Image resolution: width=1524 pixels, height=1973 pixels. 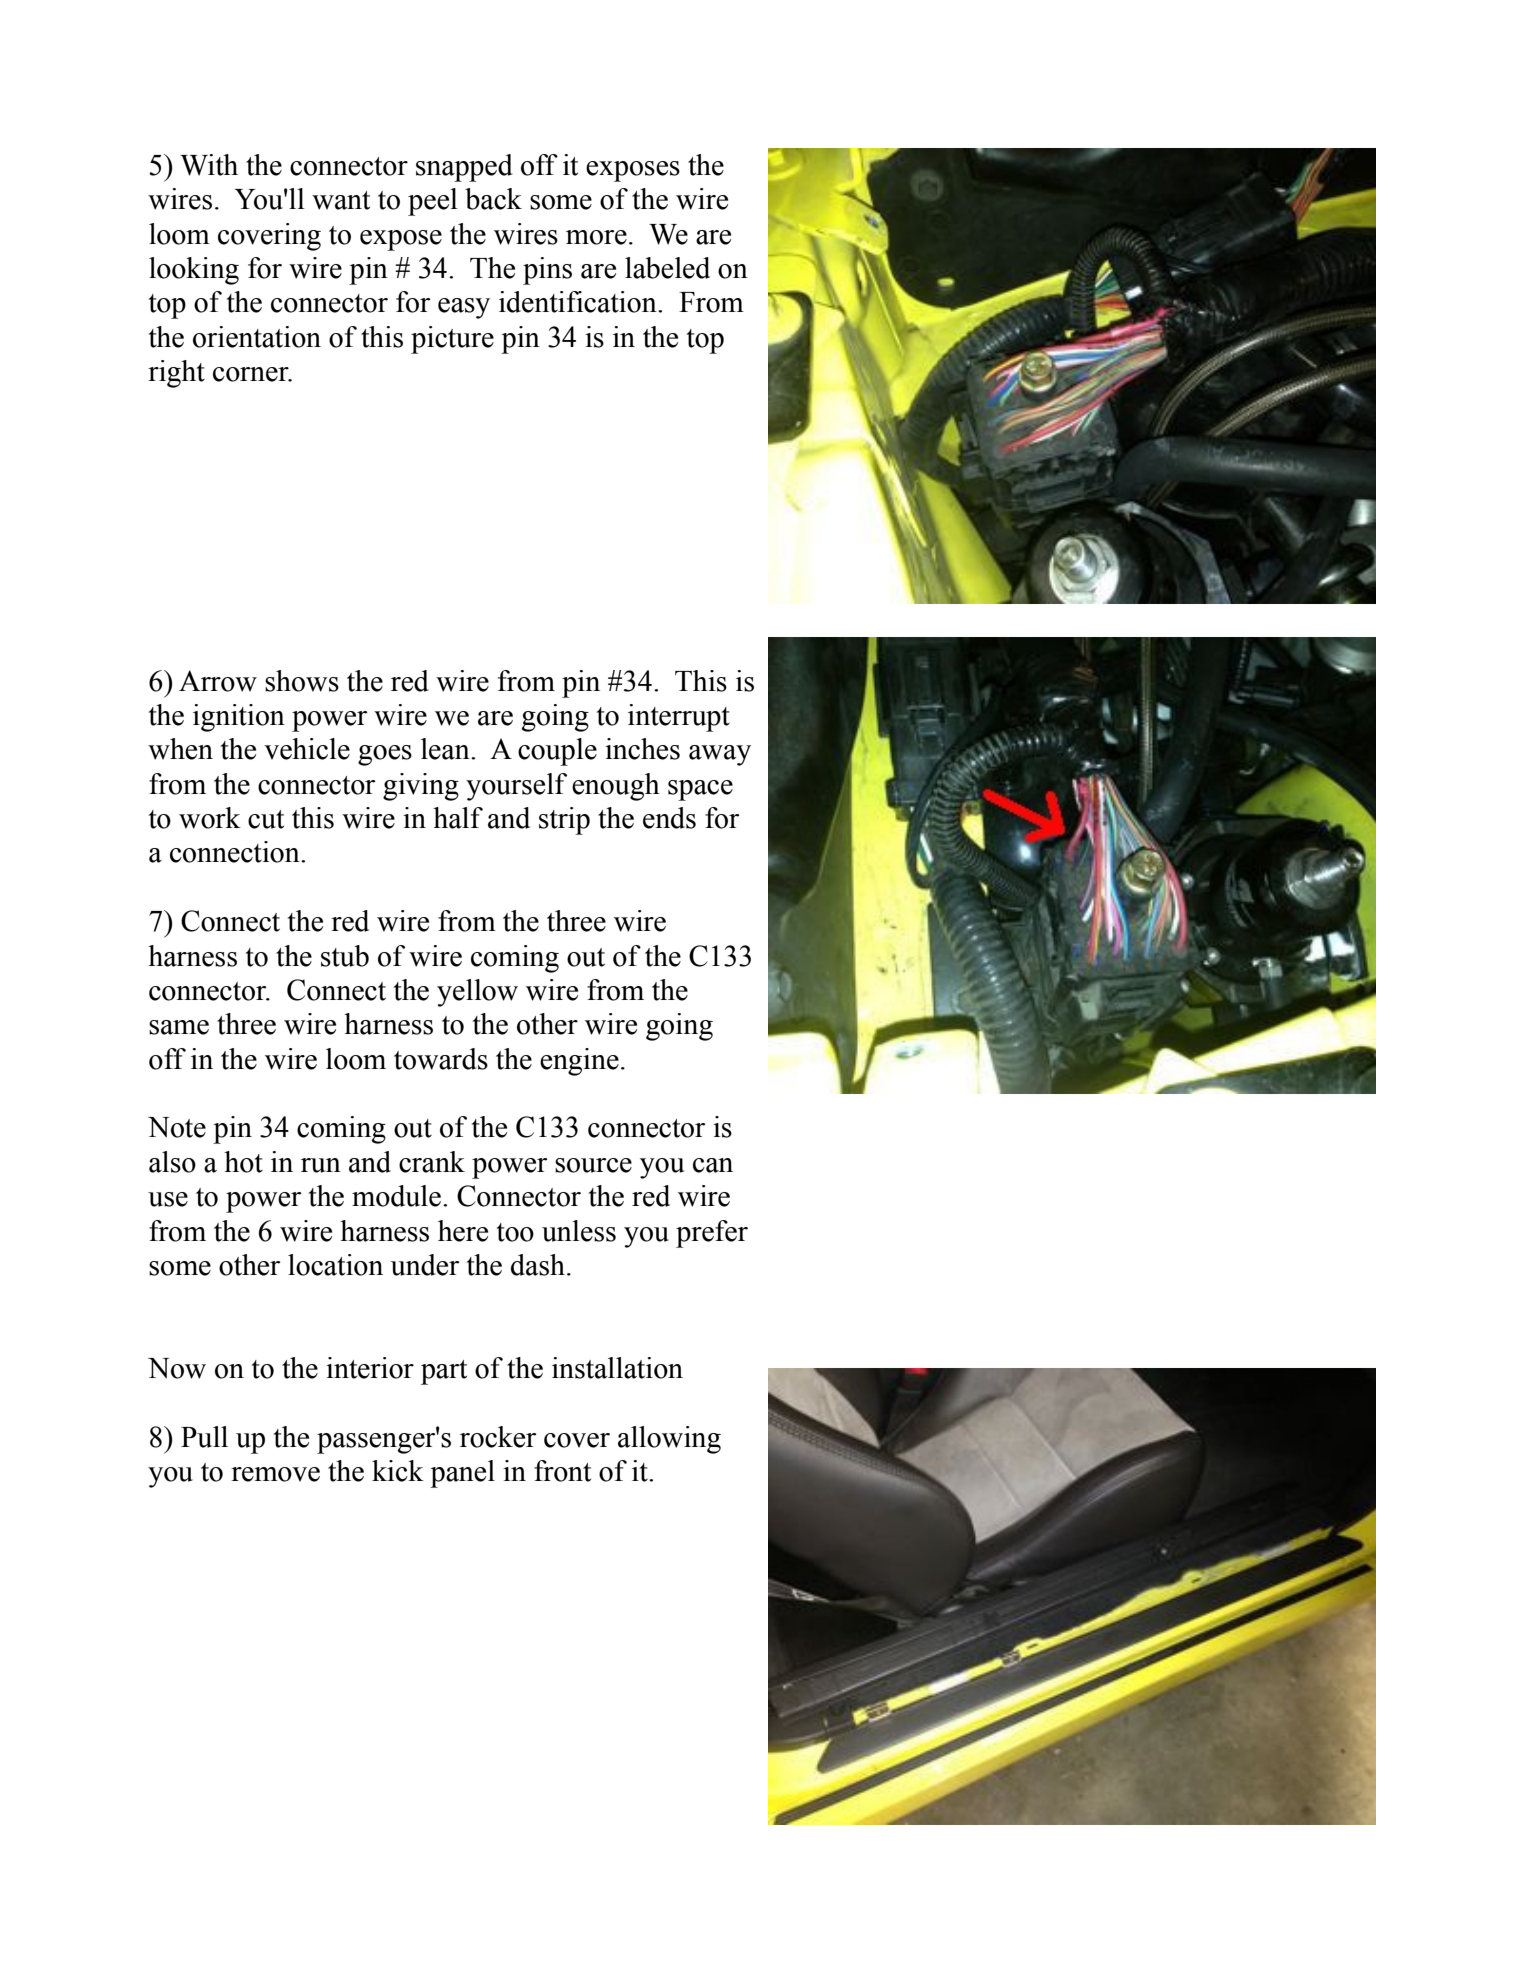 What do you see at coordinates (667, 268) in the screenshot?
I see `labeled` at bounding box center [667, 268].
